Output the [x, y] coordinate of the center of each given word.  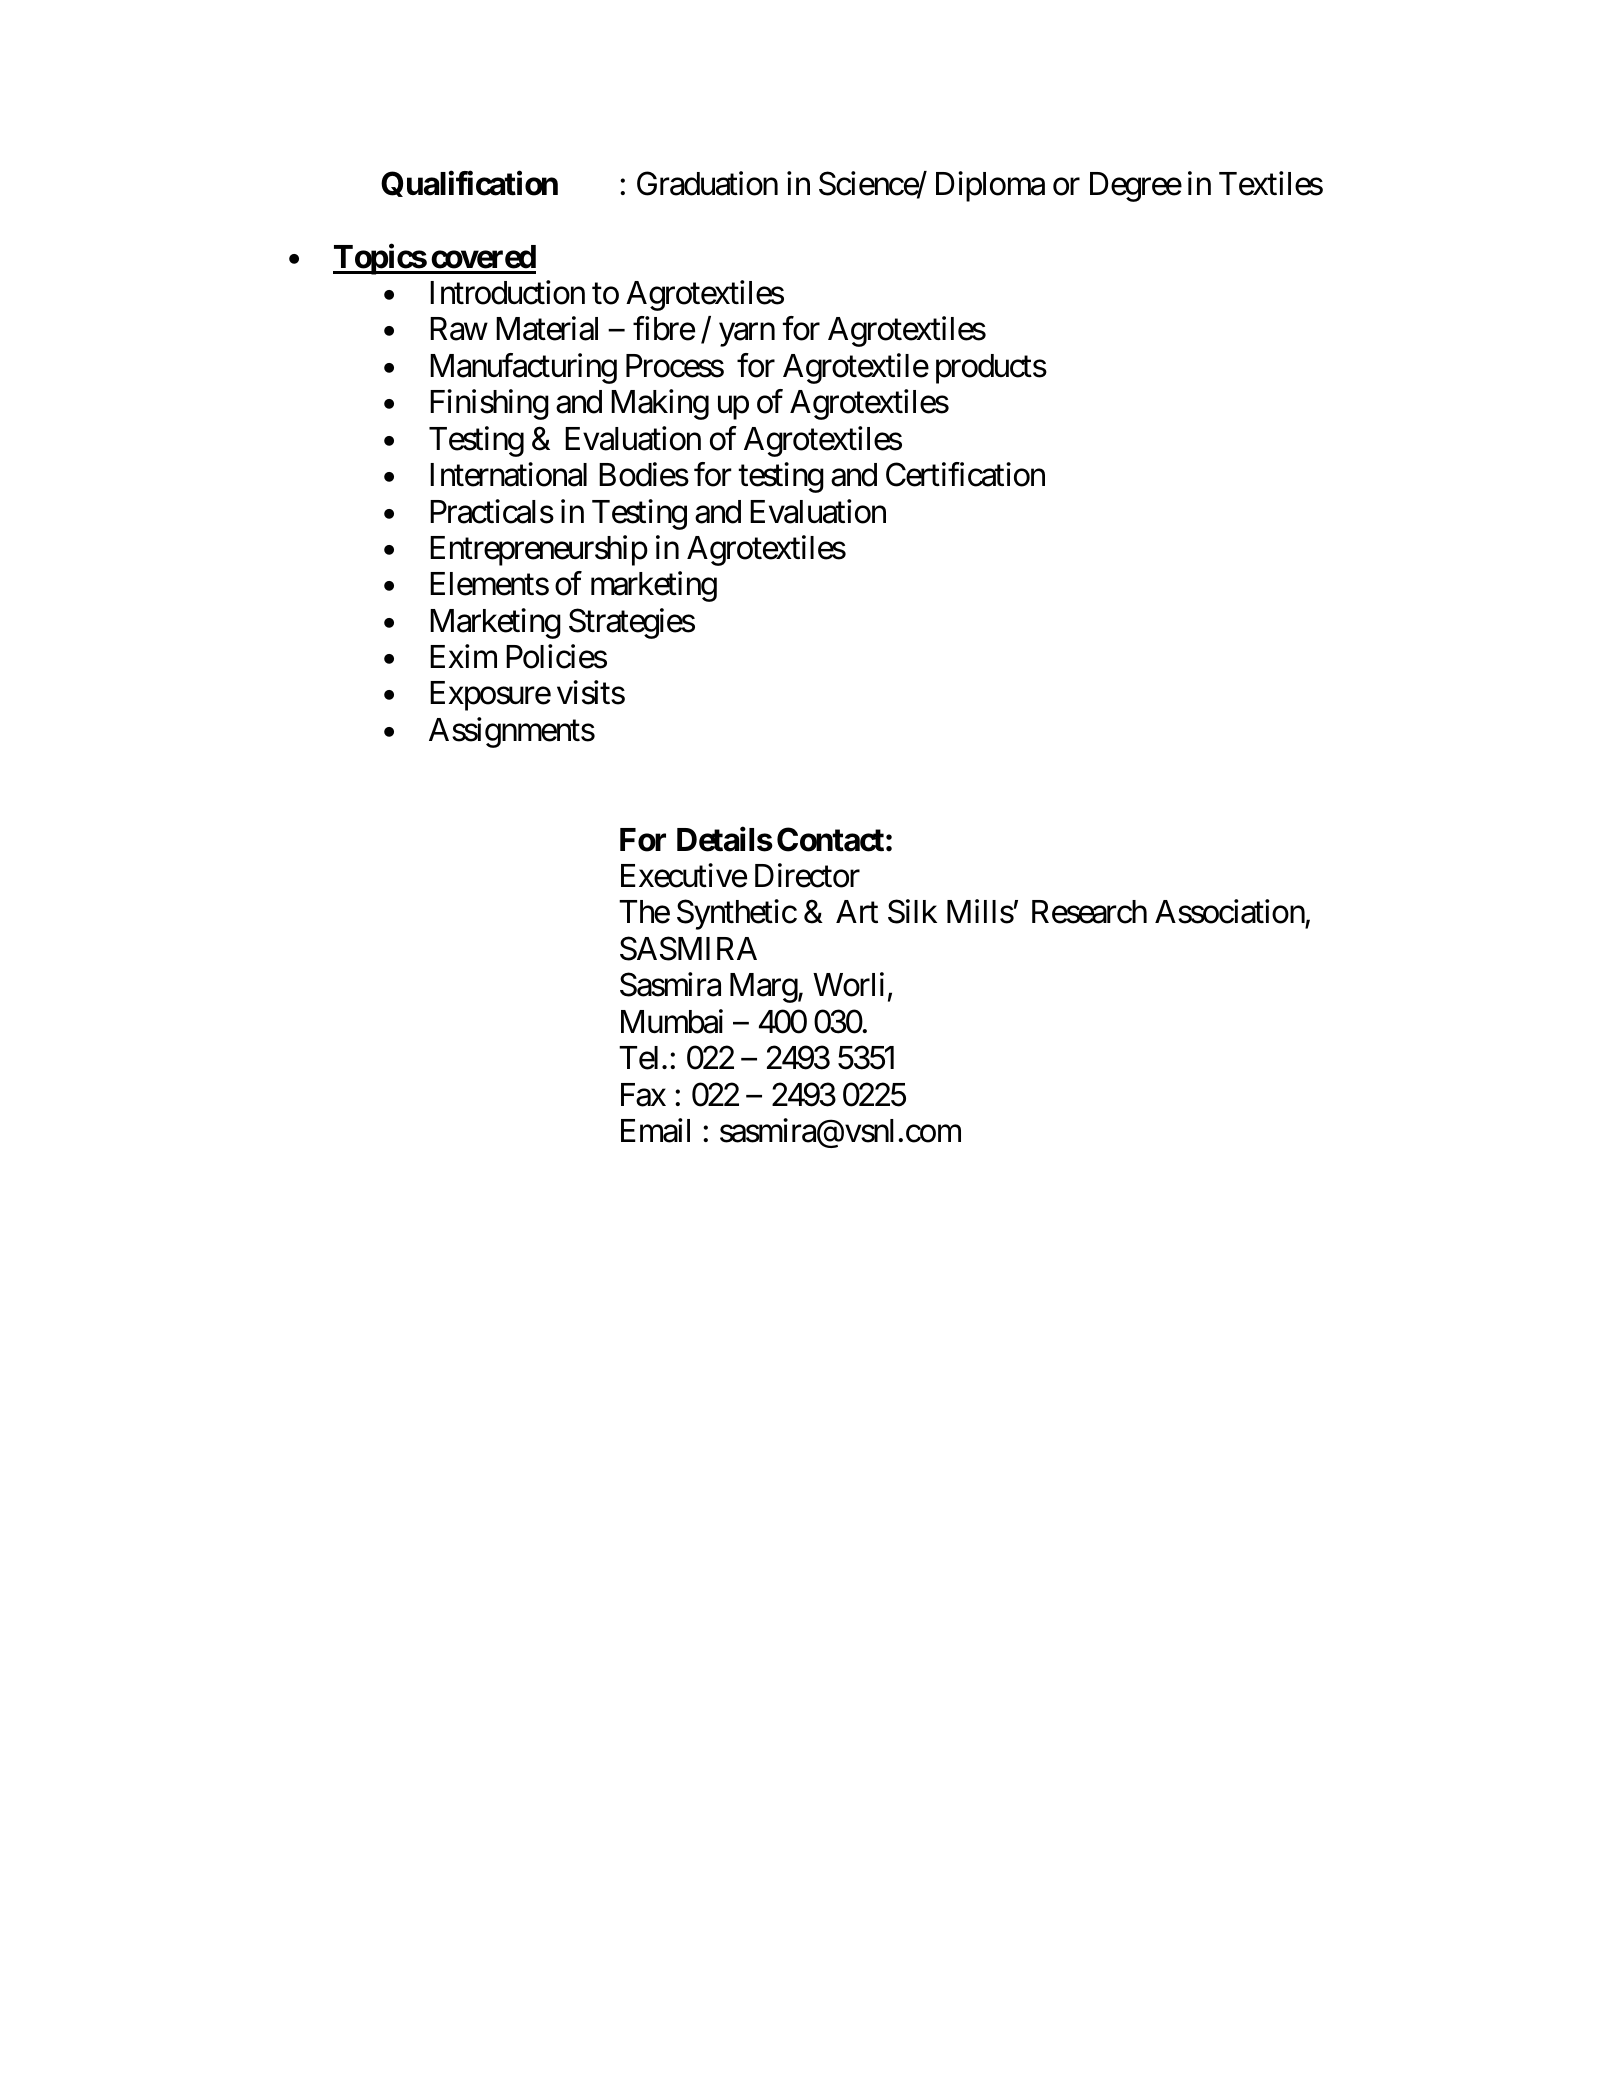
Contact [830, 839]
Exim [463, 656]
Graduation [707, 183]
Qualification [469, 184]
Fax [643, 1095]
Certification [965, 474]
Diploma [990, 186]
